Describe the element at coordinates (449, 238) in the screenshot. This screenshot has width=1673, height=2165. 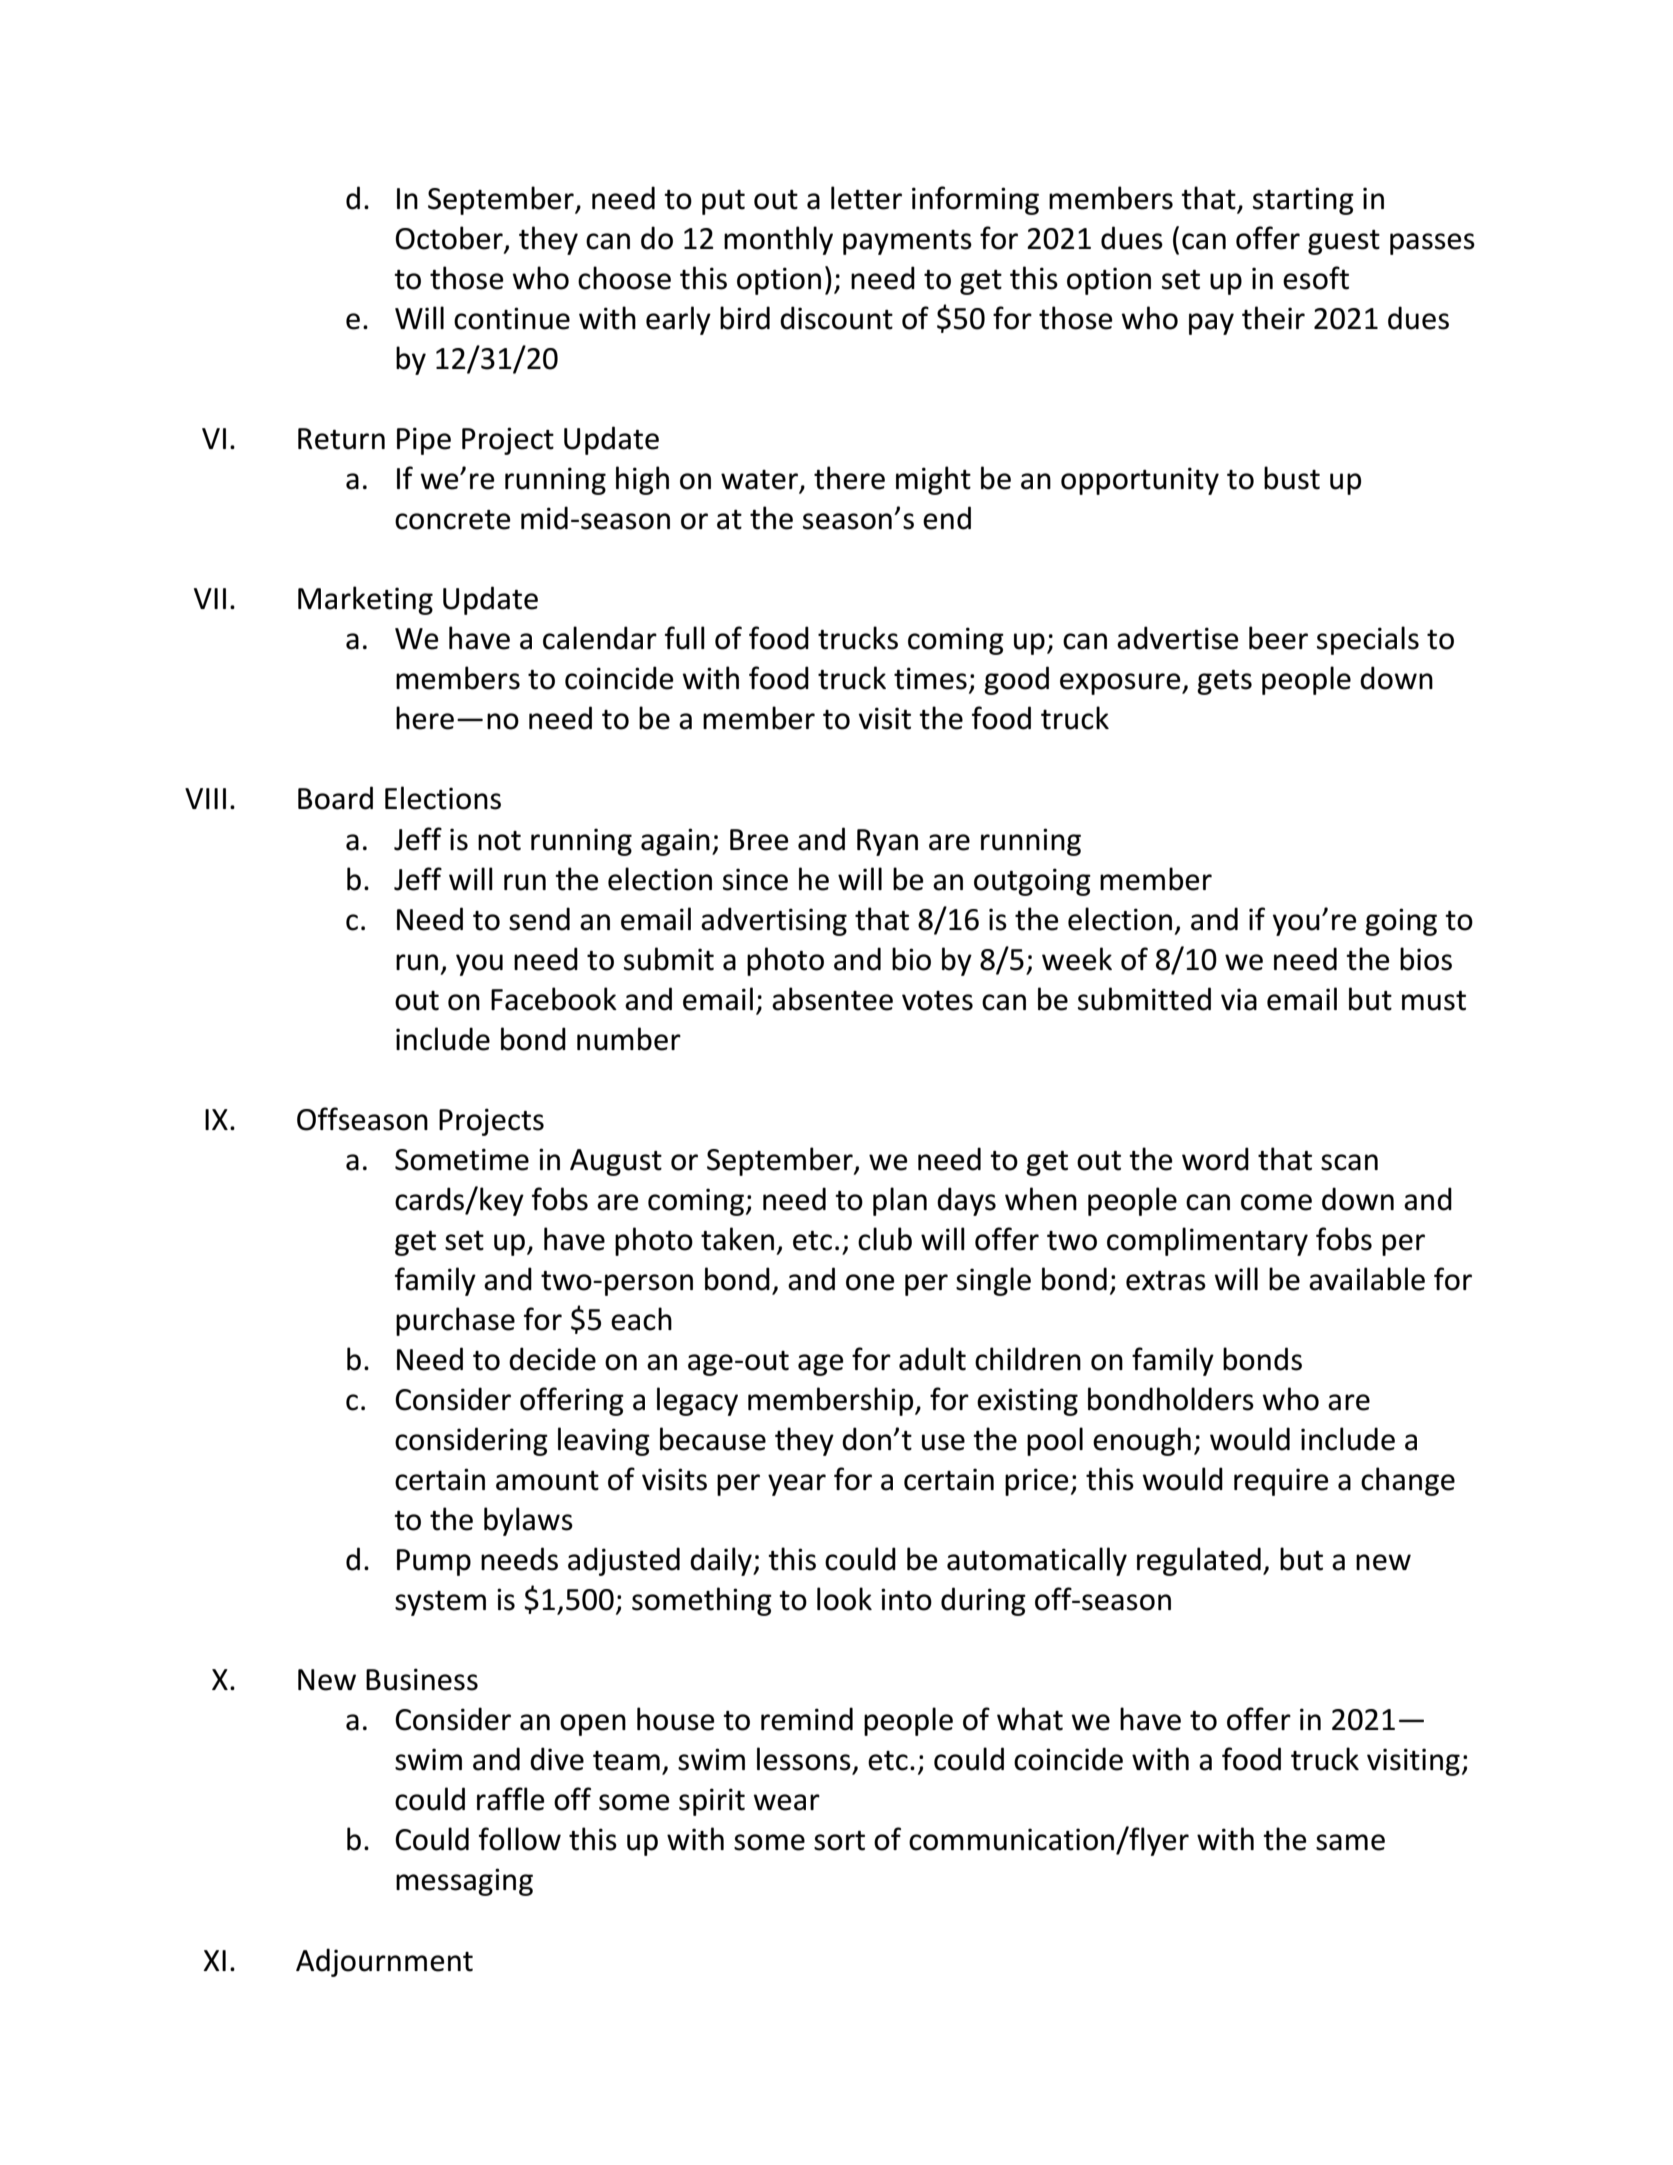
I see `October` at that location.
